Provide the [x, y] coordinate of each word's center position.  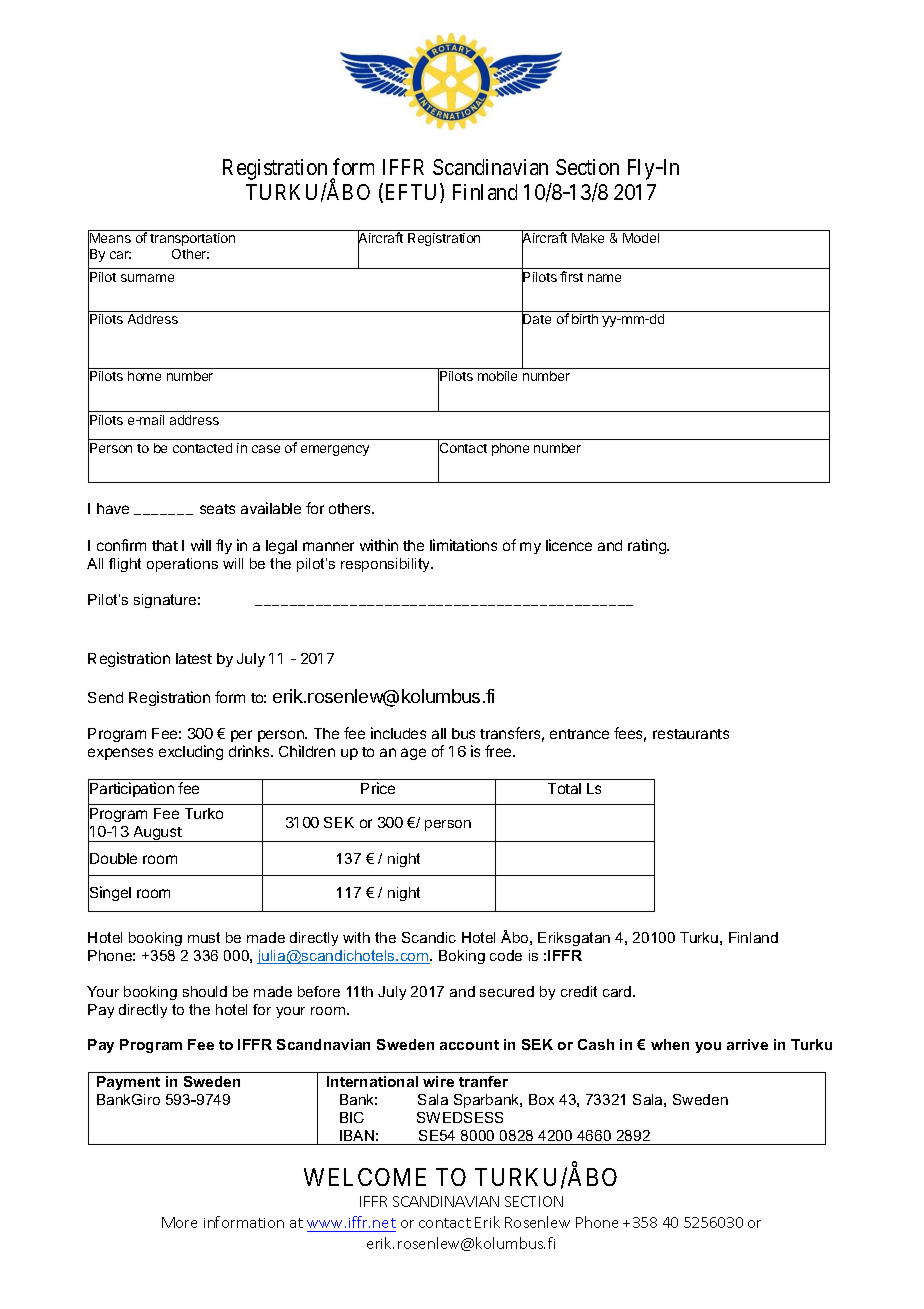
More [179, 1222]
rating [648, 546]
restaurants [691, 734]
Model [641, 238]
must [204, 937]
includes [398, 733]
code [506, 955]
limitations [463, 545]
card [618, 991]
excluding [191, 752]
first [571, 276]
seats [217, 509]
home [144, 376]
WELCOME [365, 1177]
